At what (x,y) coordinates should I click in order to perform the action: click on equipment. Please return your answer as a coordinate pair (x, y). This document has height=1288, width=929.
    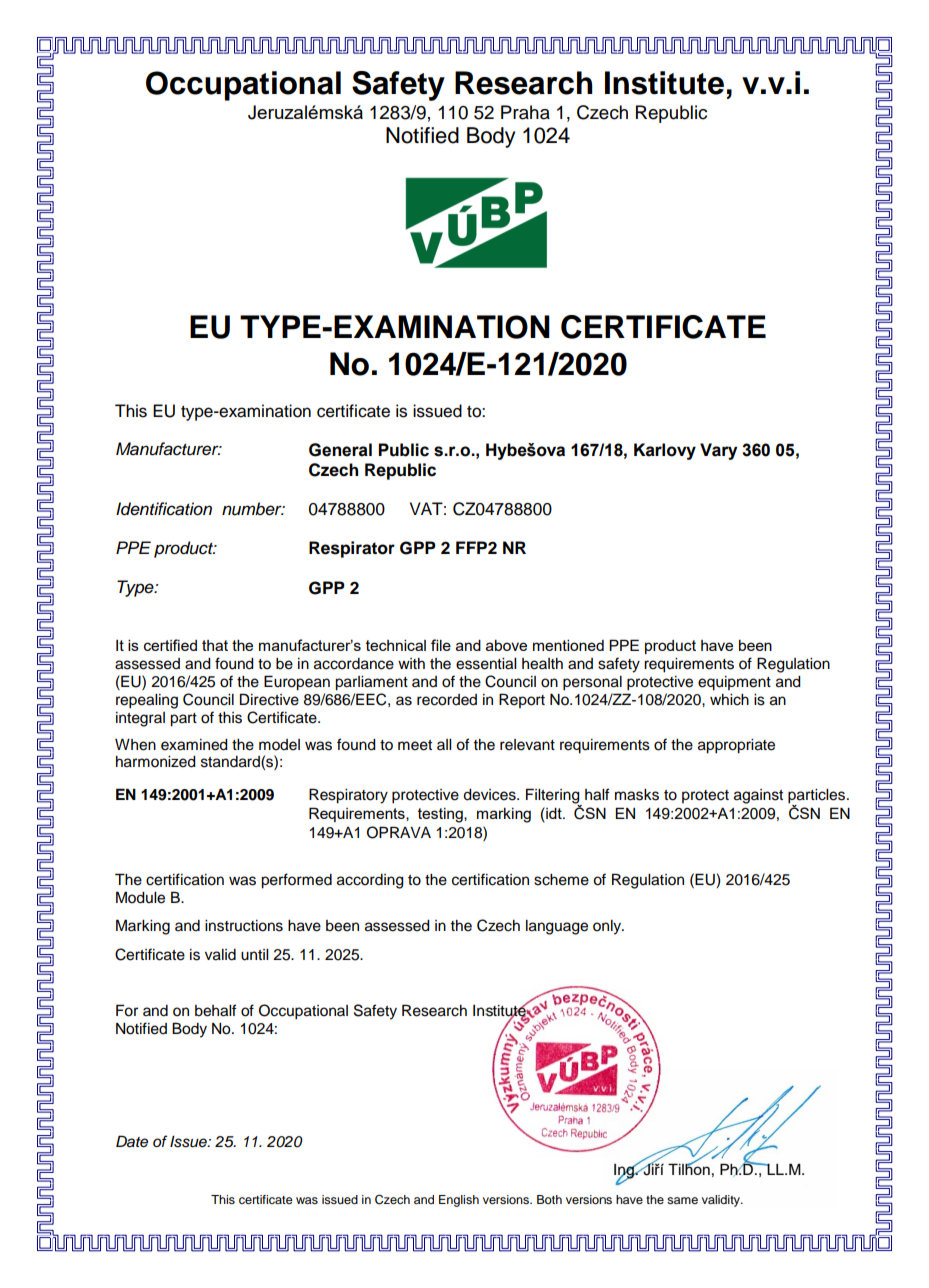
    Looking at the image, I should click on (734, 683).
